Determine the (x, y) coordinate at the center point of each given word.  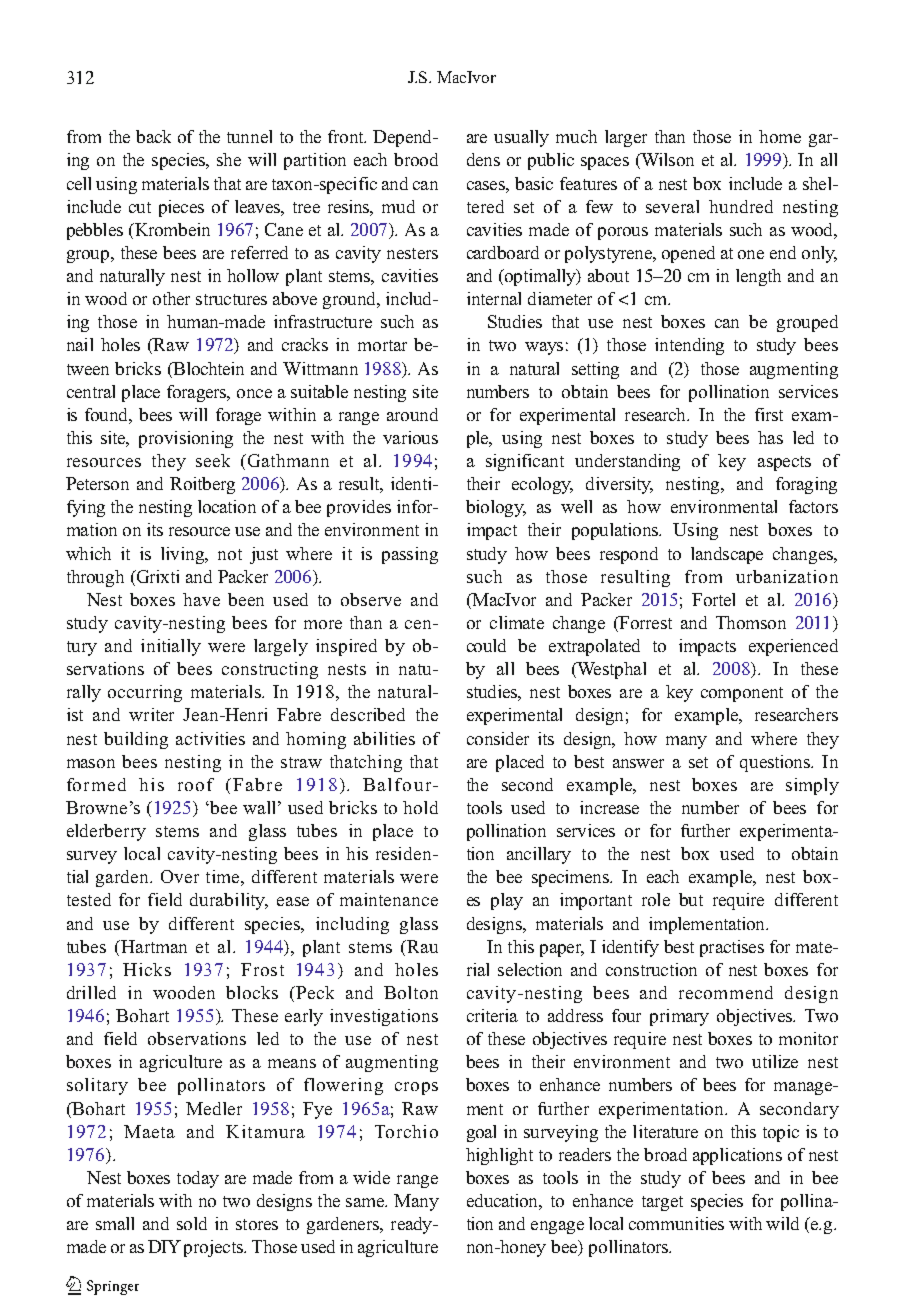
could (486, 645)
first (769, 414)
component (742, 694)
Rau (421, 946)
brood (416, 159)
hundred (741, 206)
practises (732, 948)
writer (151, 714)
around (412, 414)
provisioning (186, 439)
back (153, 136)
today (198, 1179)
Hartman (153, 946)
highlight (499, 1156)
